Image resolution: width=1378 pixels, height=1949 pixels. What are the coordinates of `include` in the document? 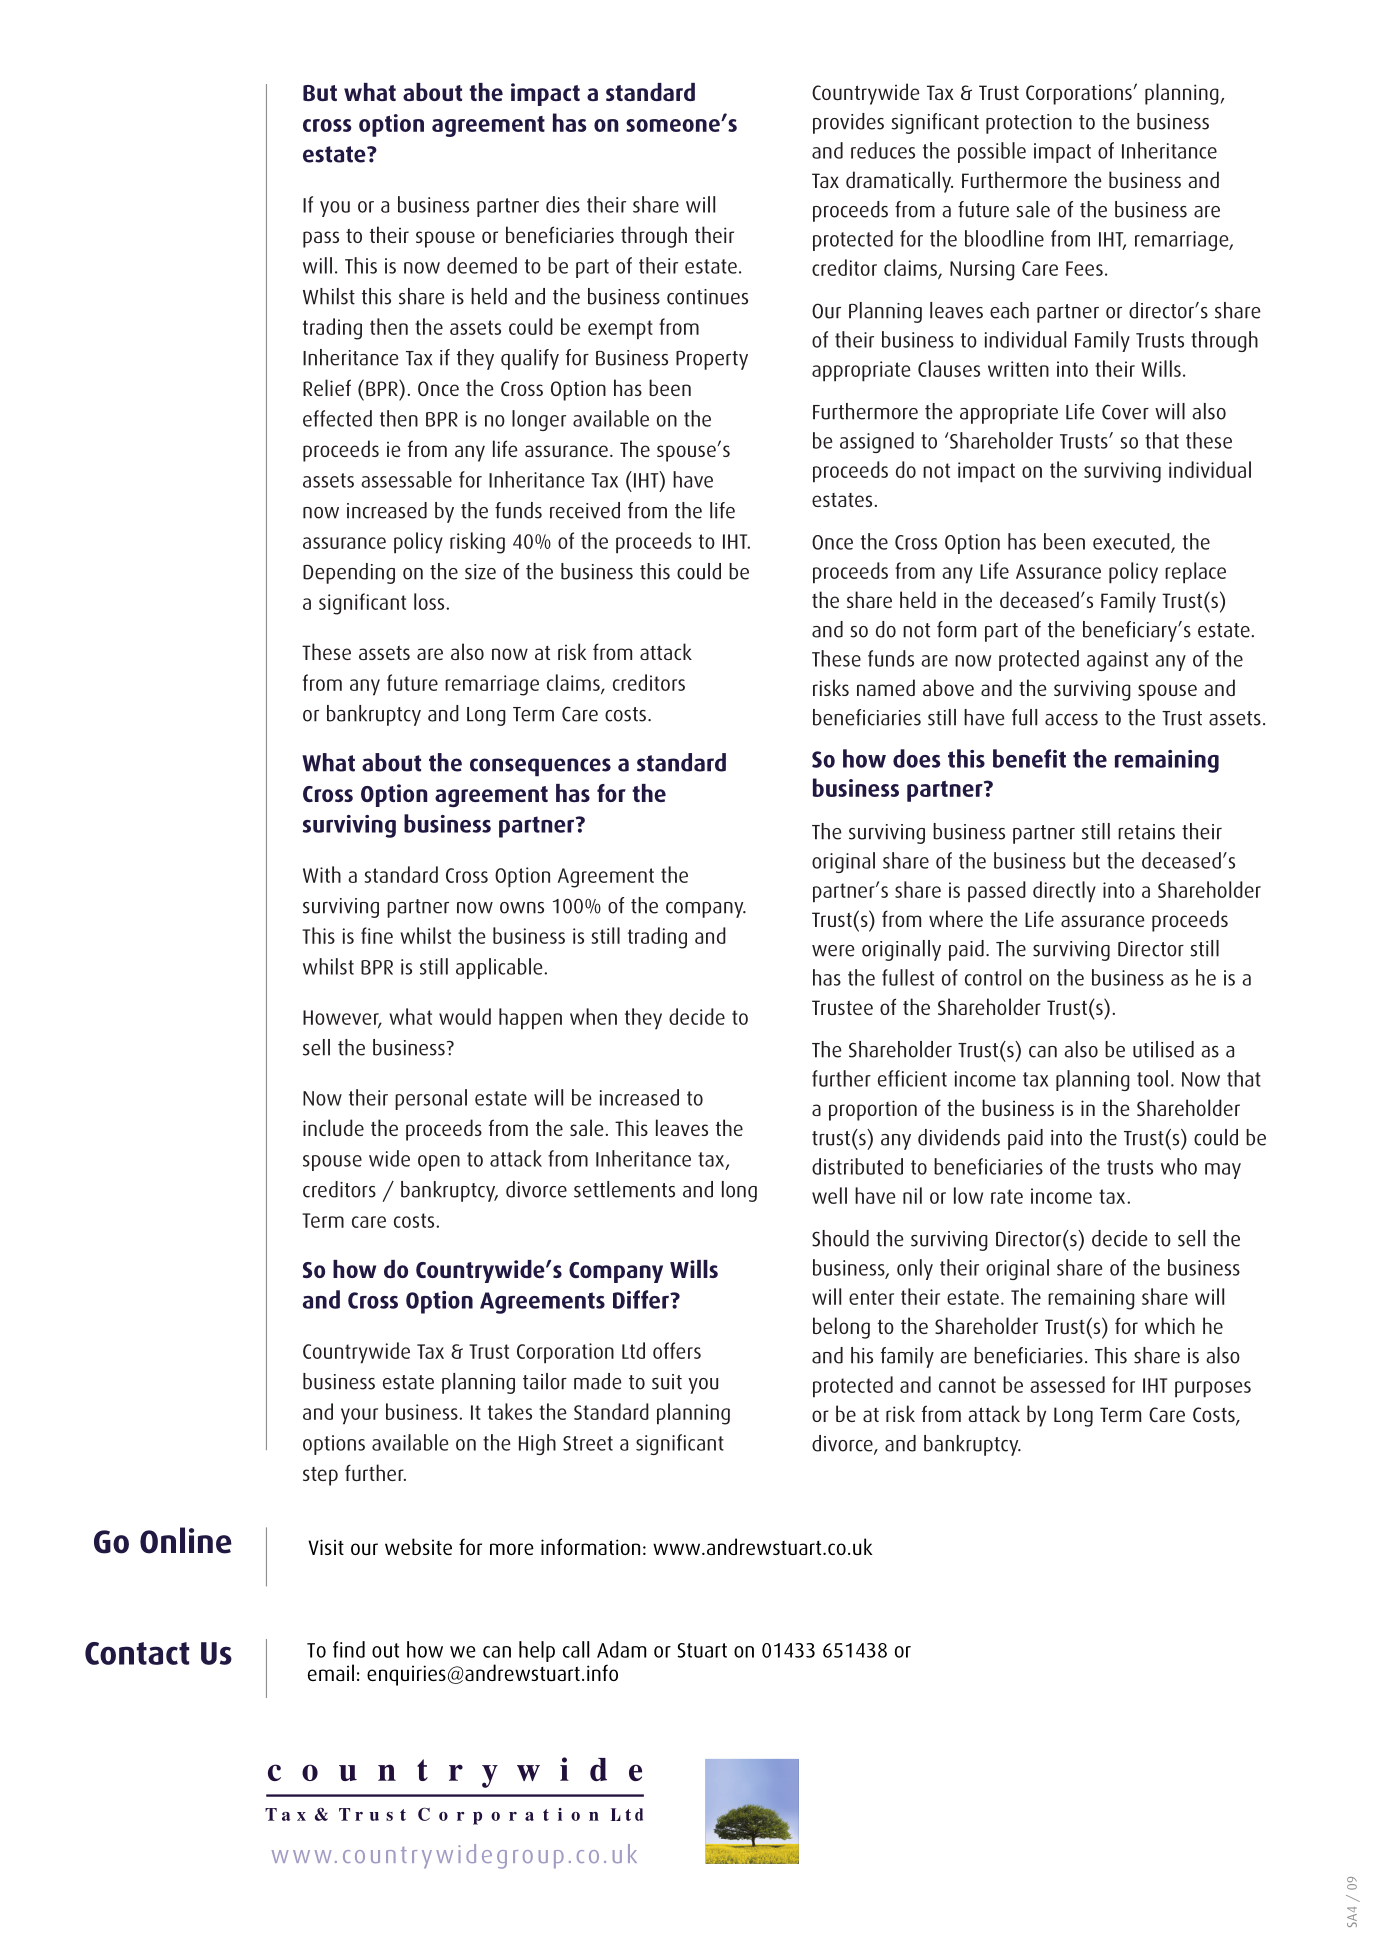 It's located at (333, 1127).
